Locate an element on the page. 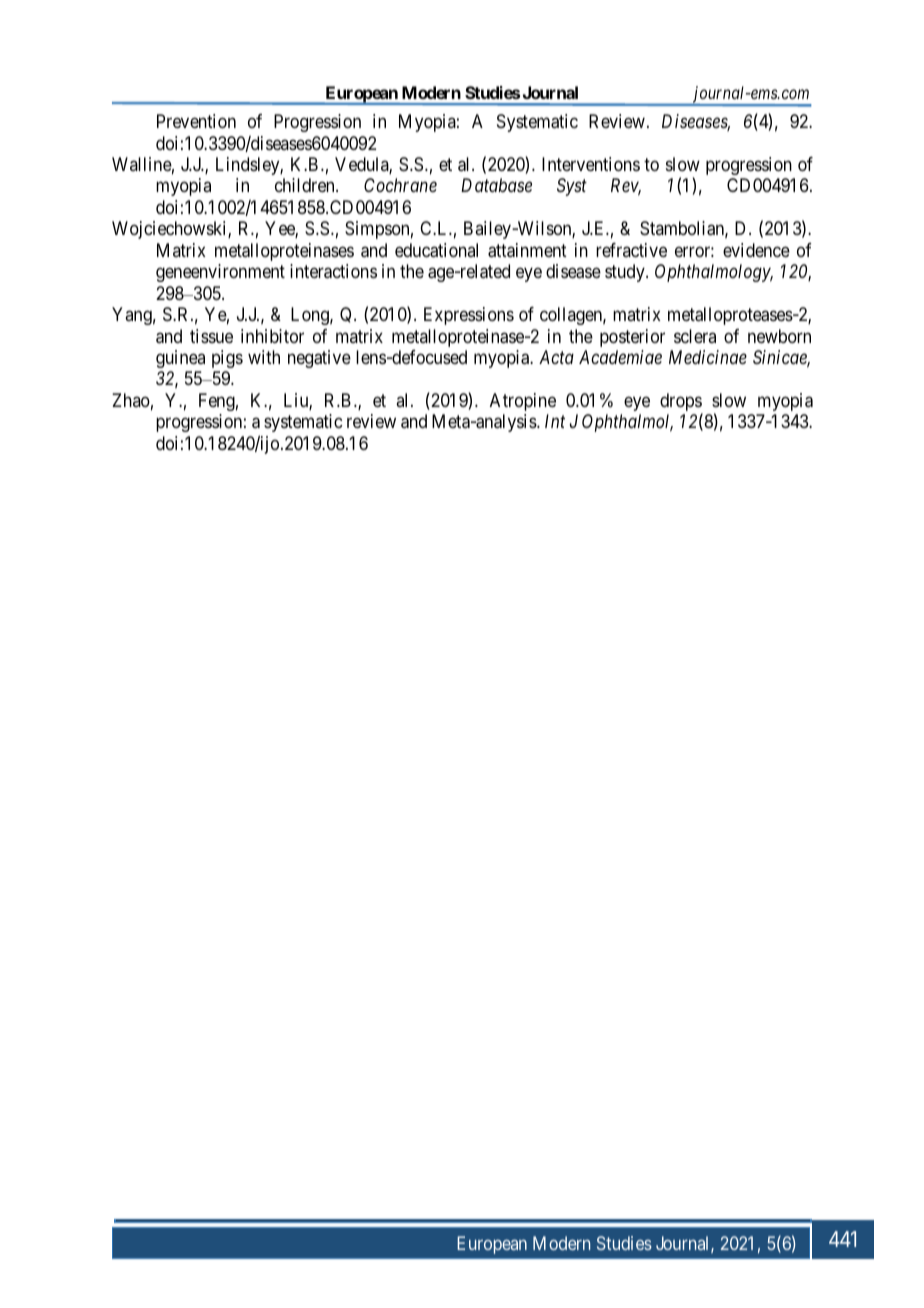 The image size is (924, 1308). tissue is located at coordinates (211, 336).
